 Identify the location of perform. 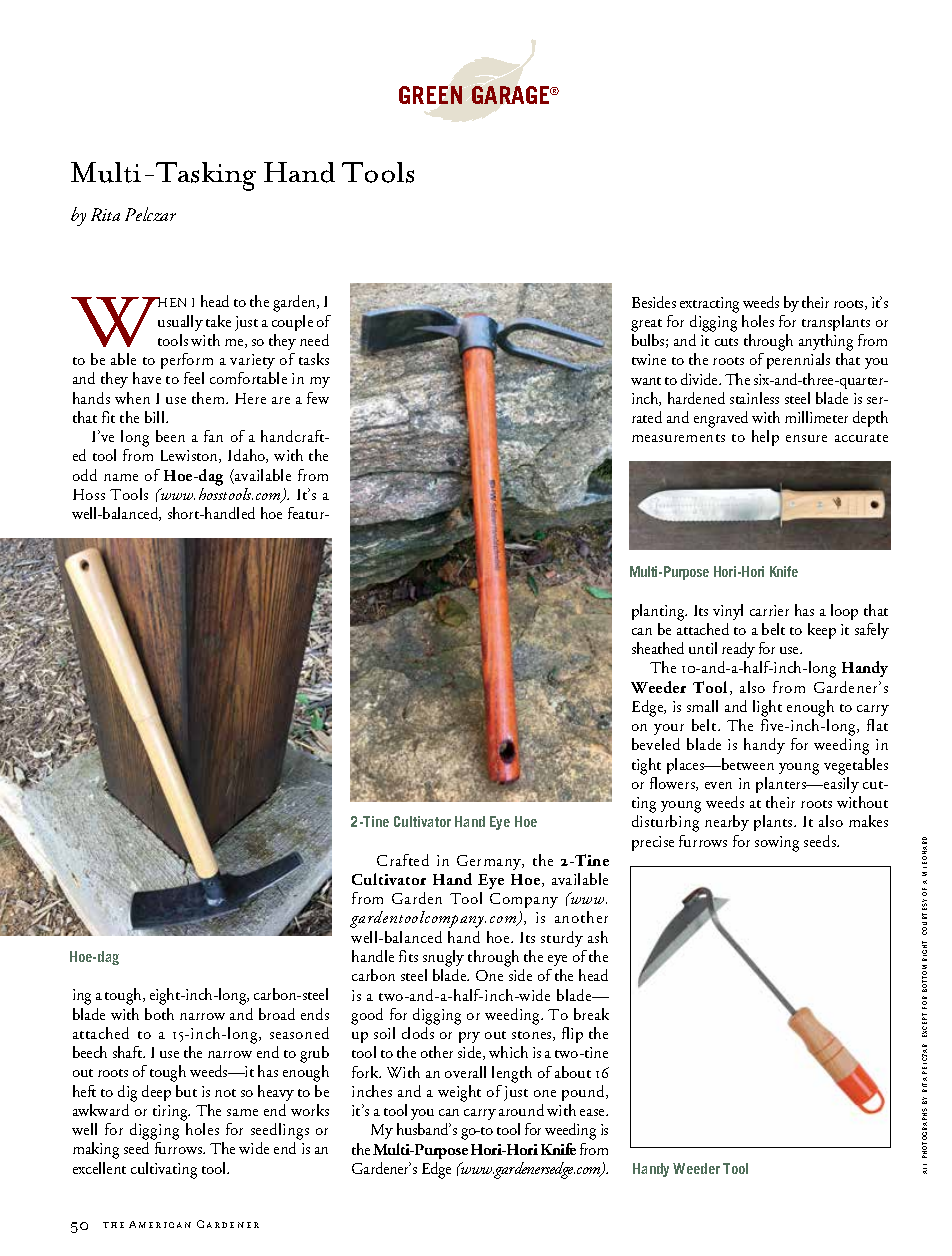
(187, 363).
